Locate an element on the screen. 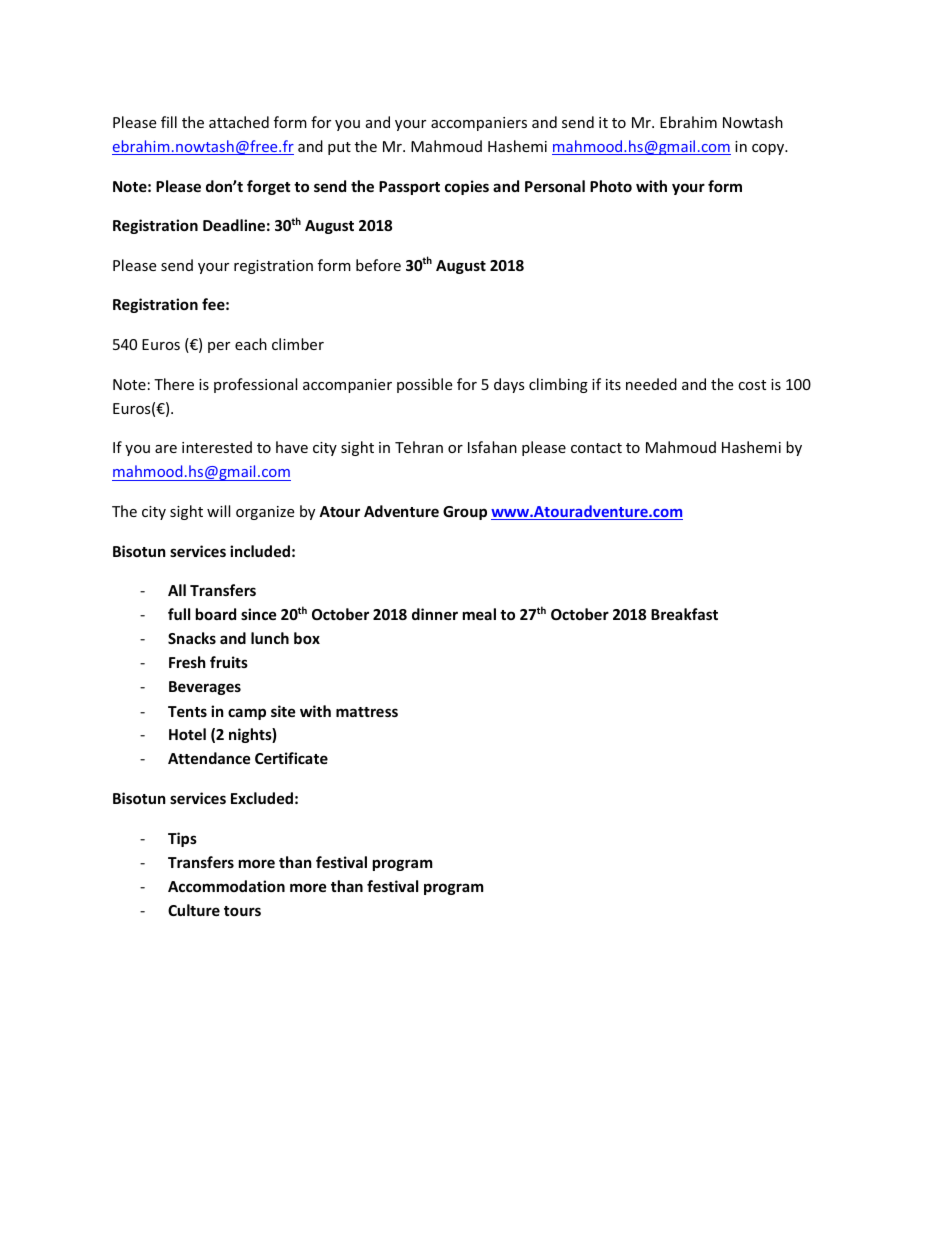 The width and height of the screenshot is (952, 1233). needed is located at coordinates (651, 384).
